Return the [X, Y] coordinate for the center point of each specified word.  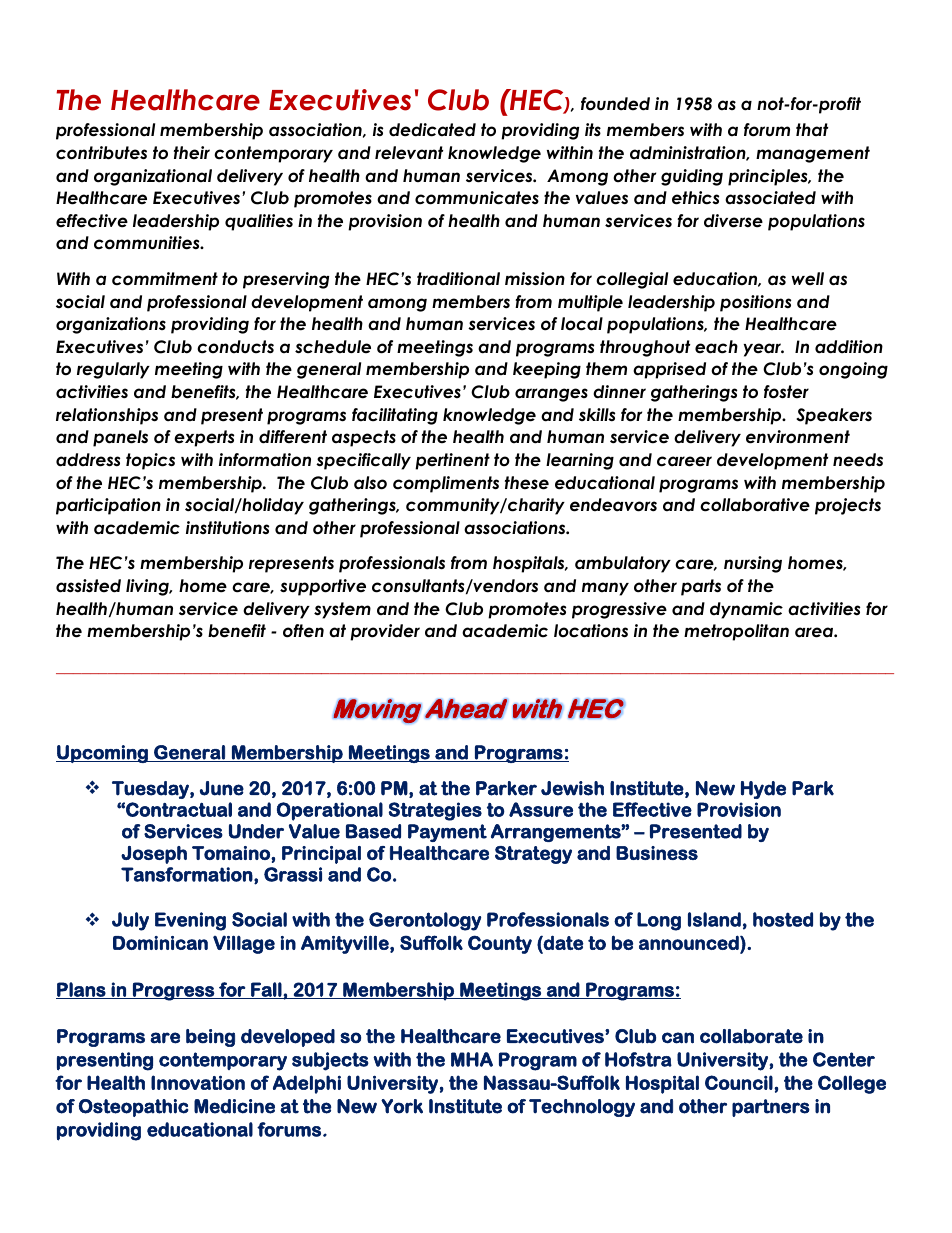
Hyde [763, 790]
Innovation [198, 1082]
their [192, 153]
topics [150, 461]
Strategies [435, 811]
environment [798, 437]
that [812, 130]
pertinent [452, 461]
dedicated [432, 130]
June [222, 788]
